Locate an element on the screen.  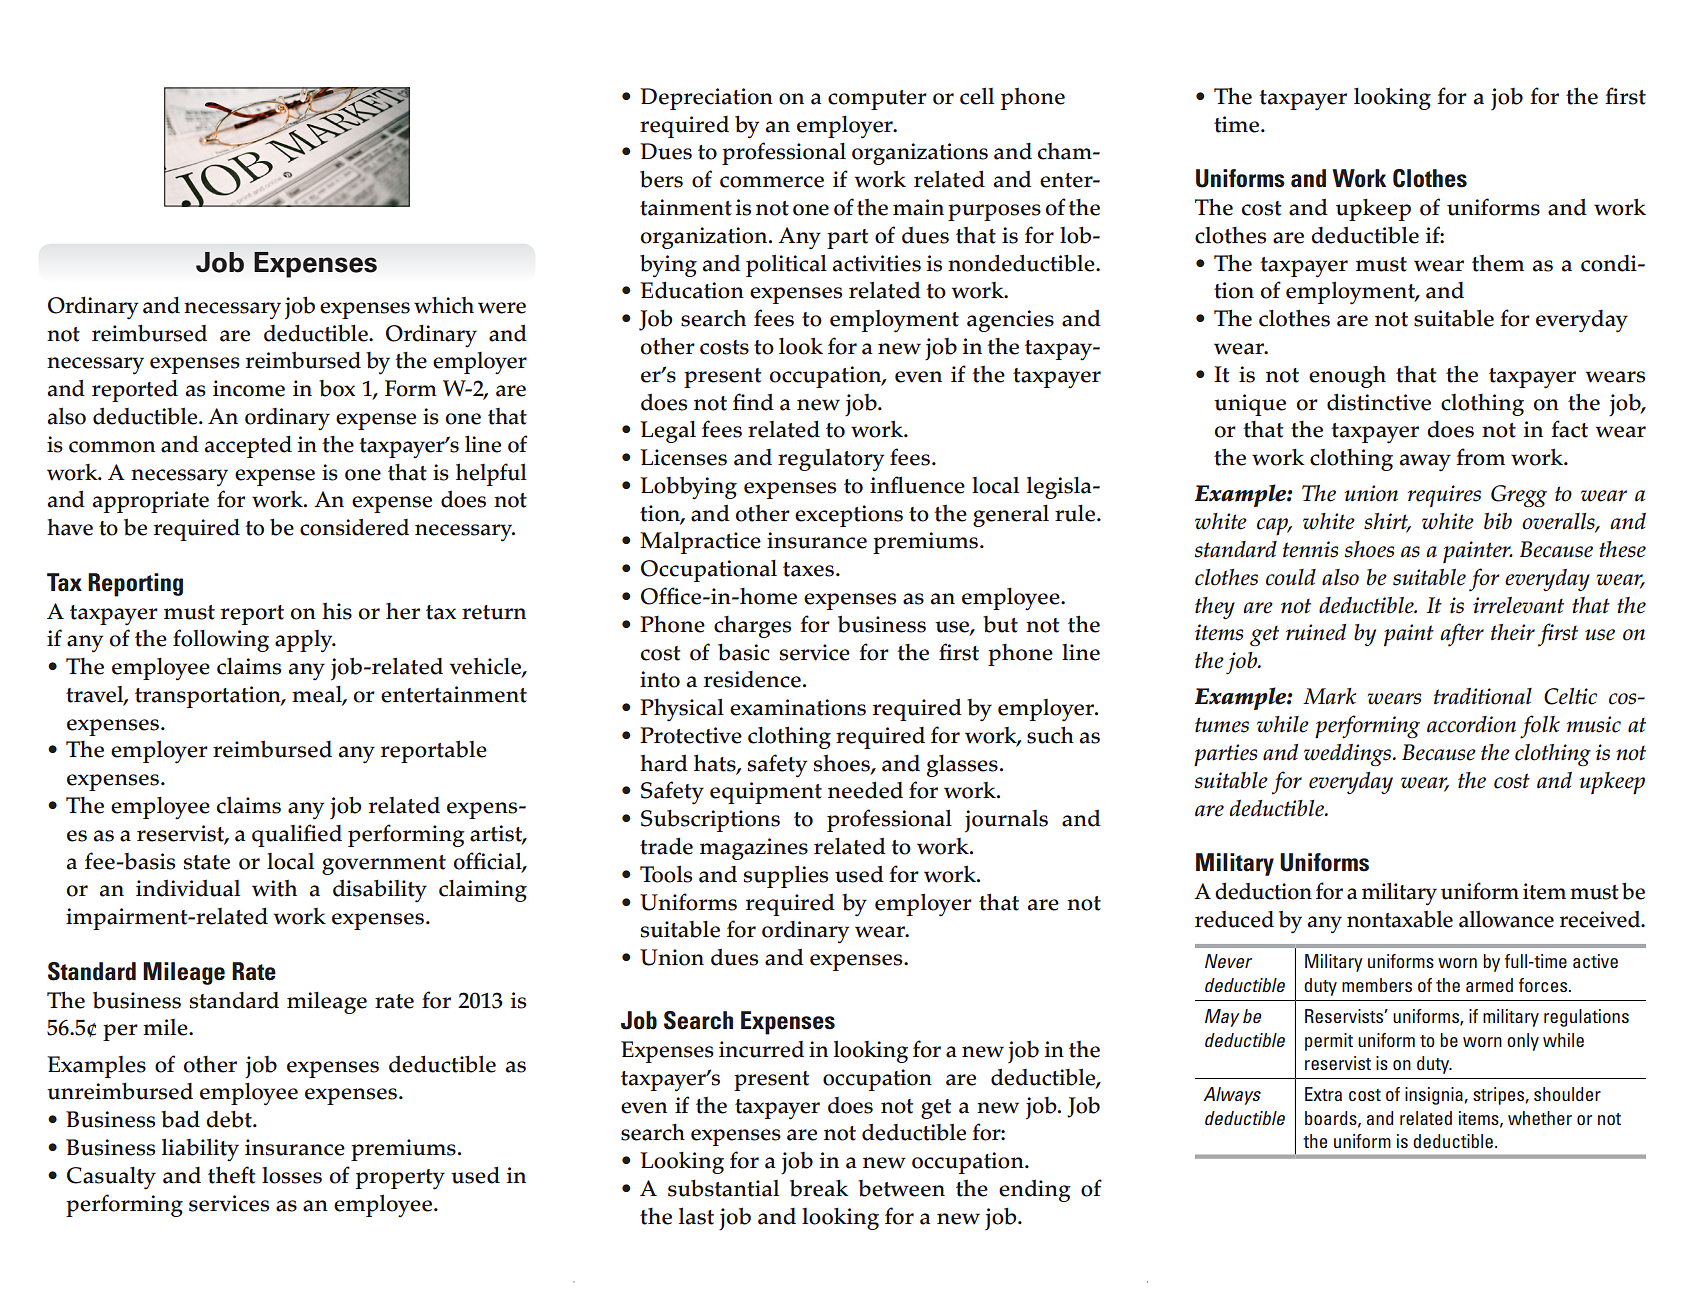
allowance is located at coordinates (1506, 919).
